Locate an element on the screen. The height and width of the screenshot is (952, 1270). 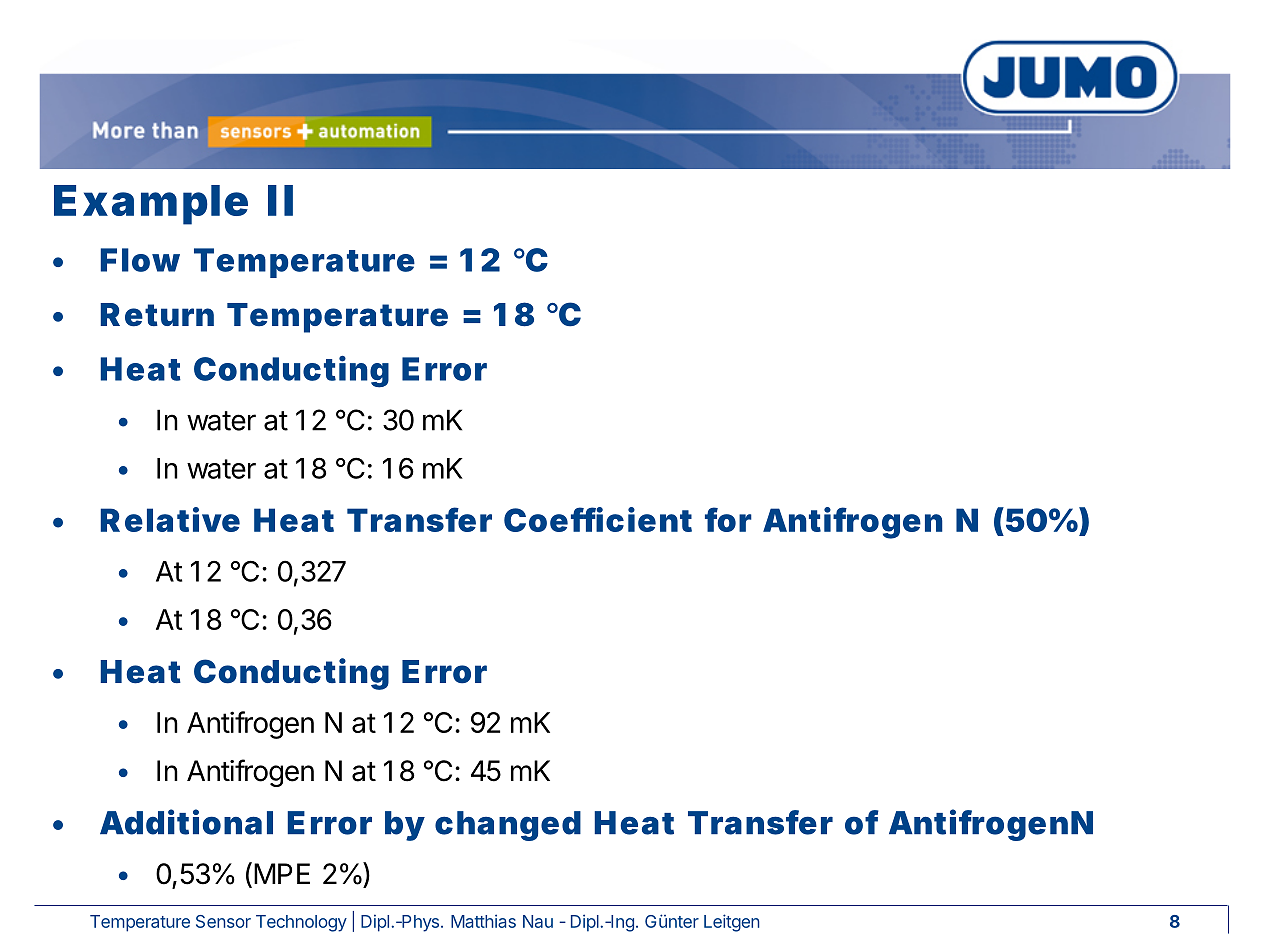
Sensor is located at coordinates (223, 921).
